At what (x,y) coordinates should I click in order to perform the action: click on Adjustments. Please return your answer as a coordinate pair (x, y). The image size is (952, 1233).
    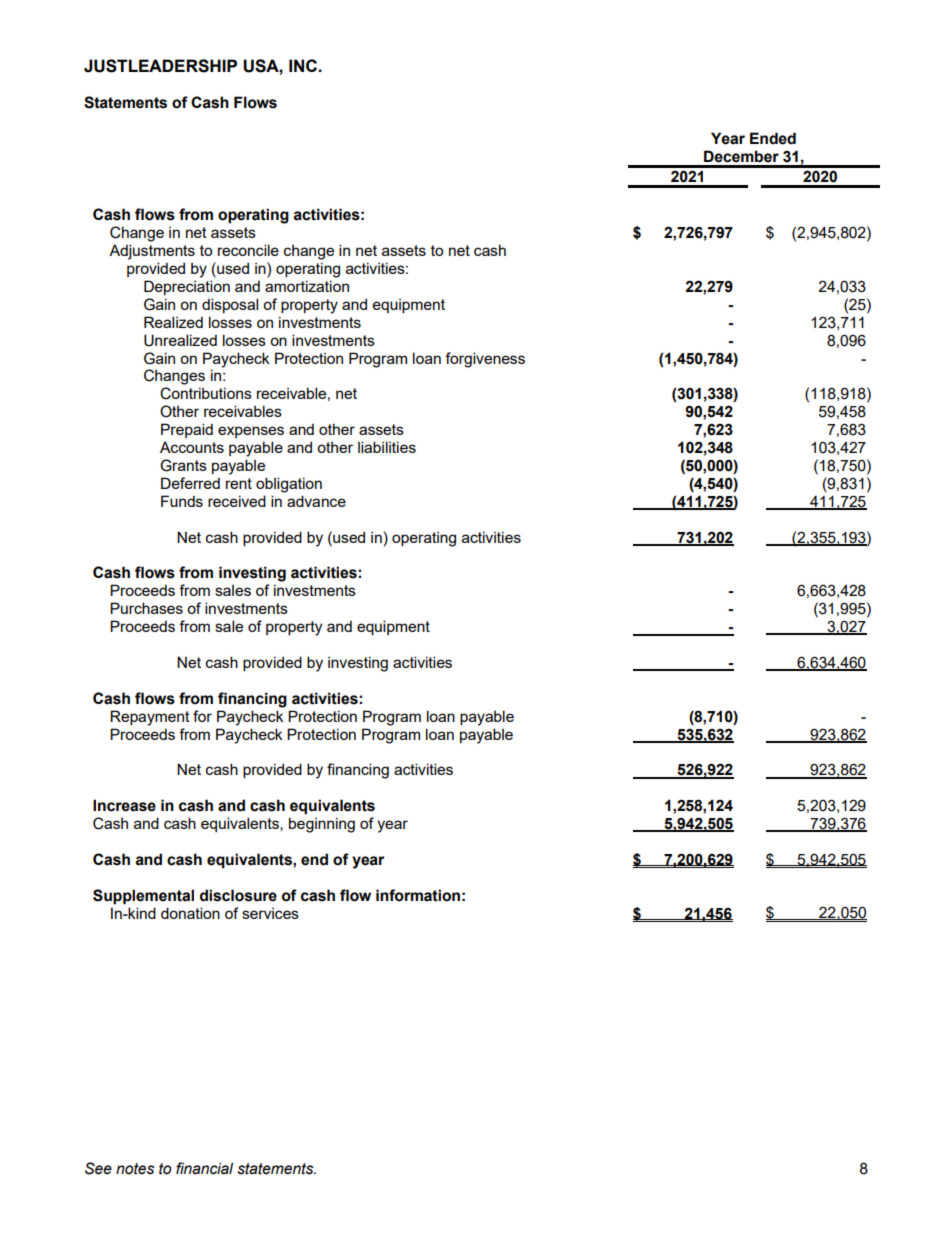
    Looking at the image, I should click on (152, 252).
